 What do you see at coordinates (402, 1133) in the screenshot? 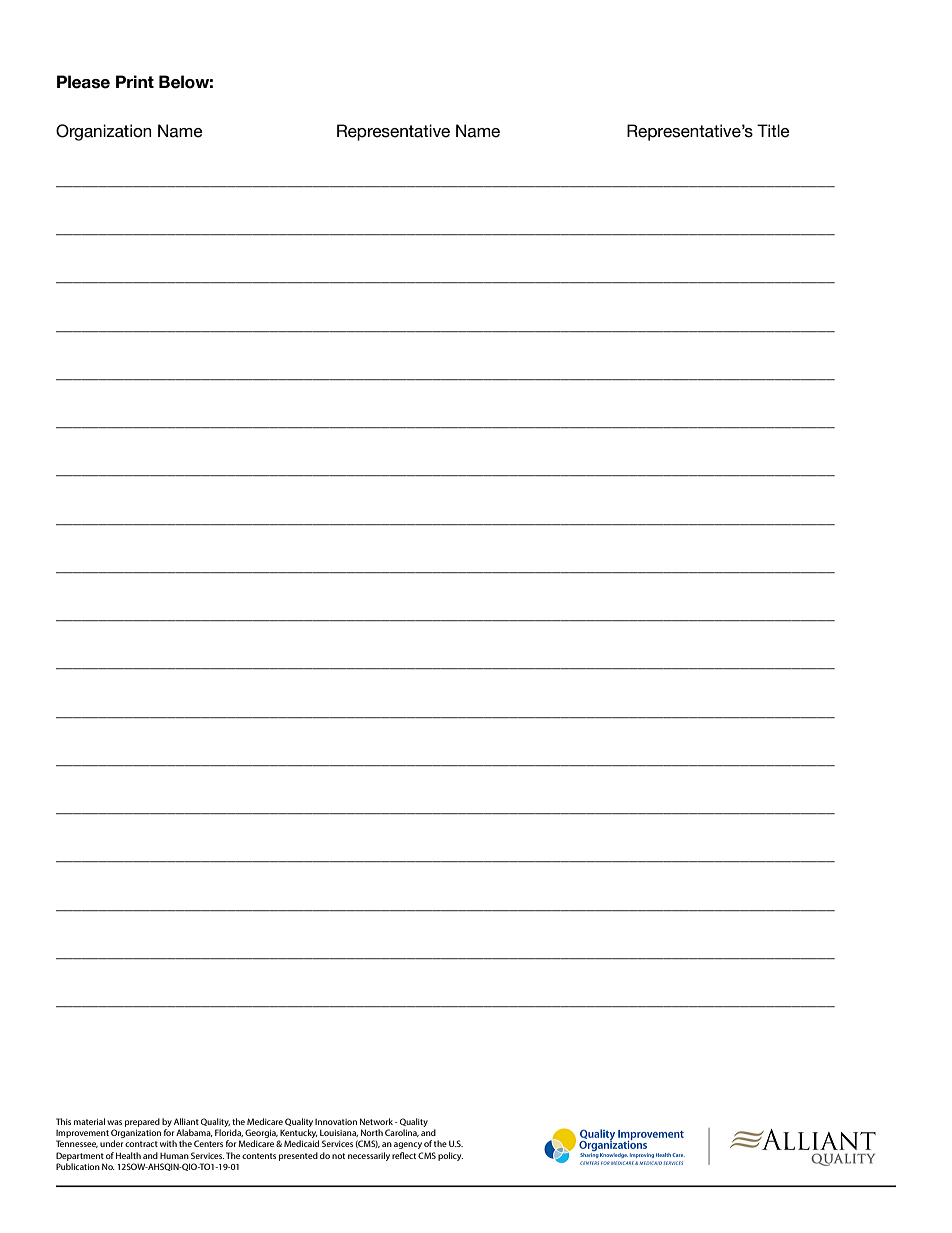
I see `Carolina` at bounding box center [402, 1133].
